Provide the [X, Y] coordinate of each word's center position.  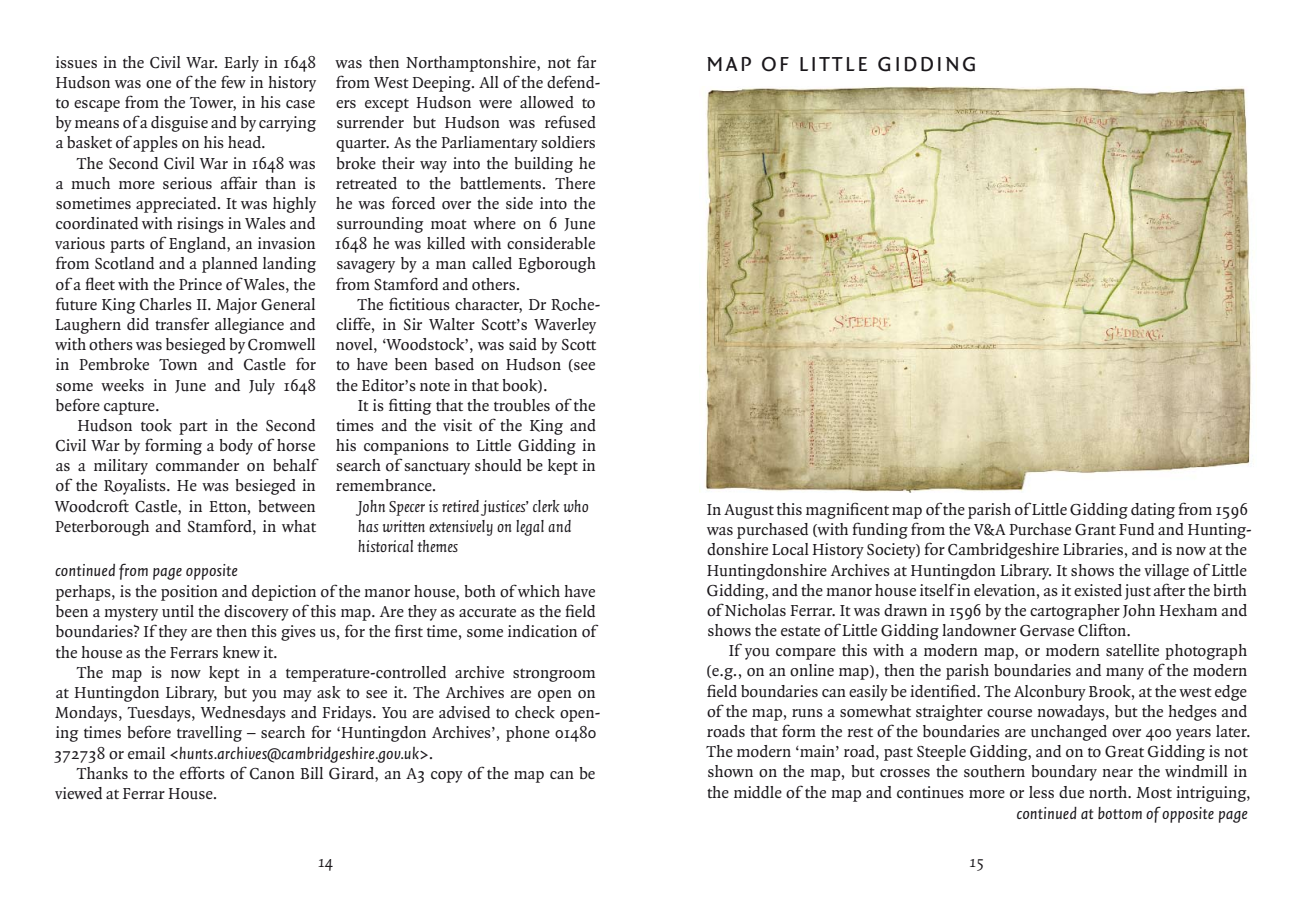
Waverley [565, 326]
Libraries [1093, 549]
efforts [202, 773]
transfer [182, 323]
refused [570, 122]
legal [530, 528]
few [233, 81]
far [586, 61]
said [523, 344]
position [189, 593]
